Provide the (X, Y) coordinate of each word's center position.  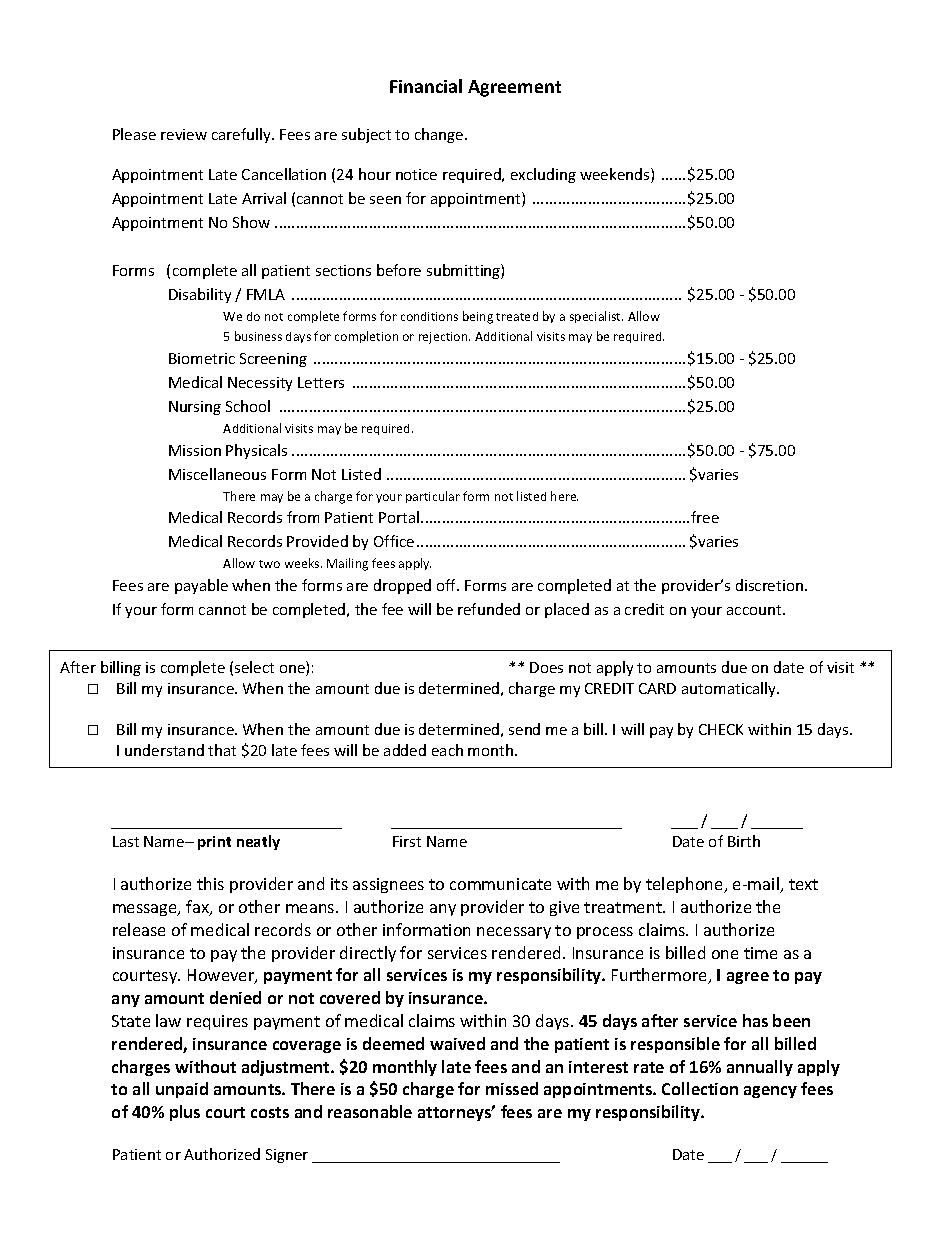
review (184, 134)
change (440, 135)
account (755, 610)
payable (201, 586)
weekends (616, 175)
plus (185, 1113)
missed (512, 1088)
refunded (489, 609)
